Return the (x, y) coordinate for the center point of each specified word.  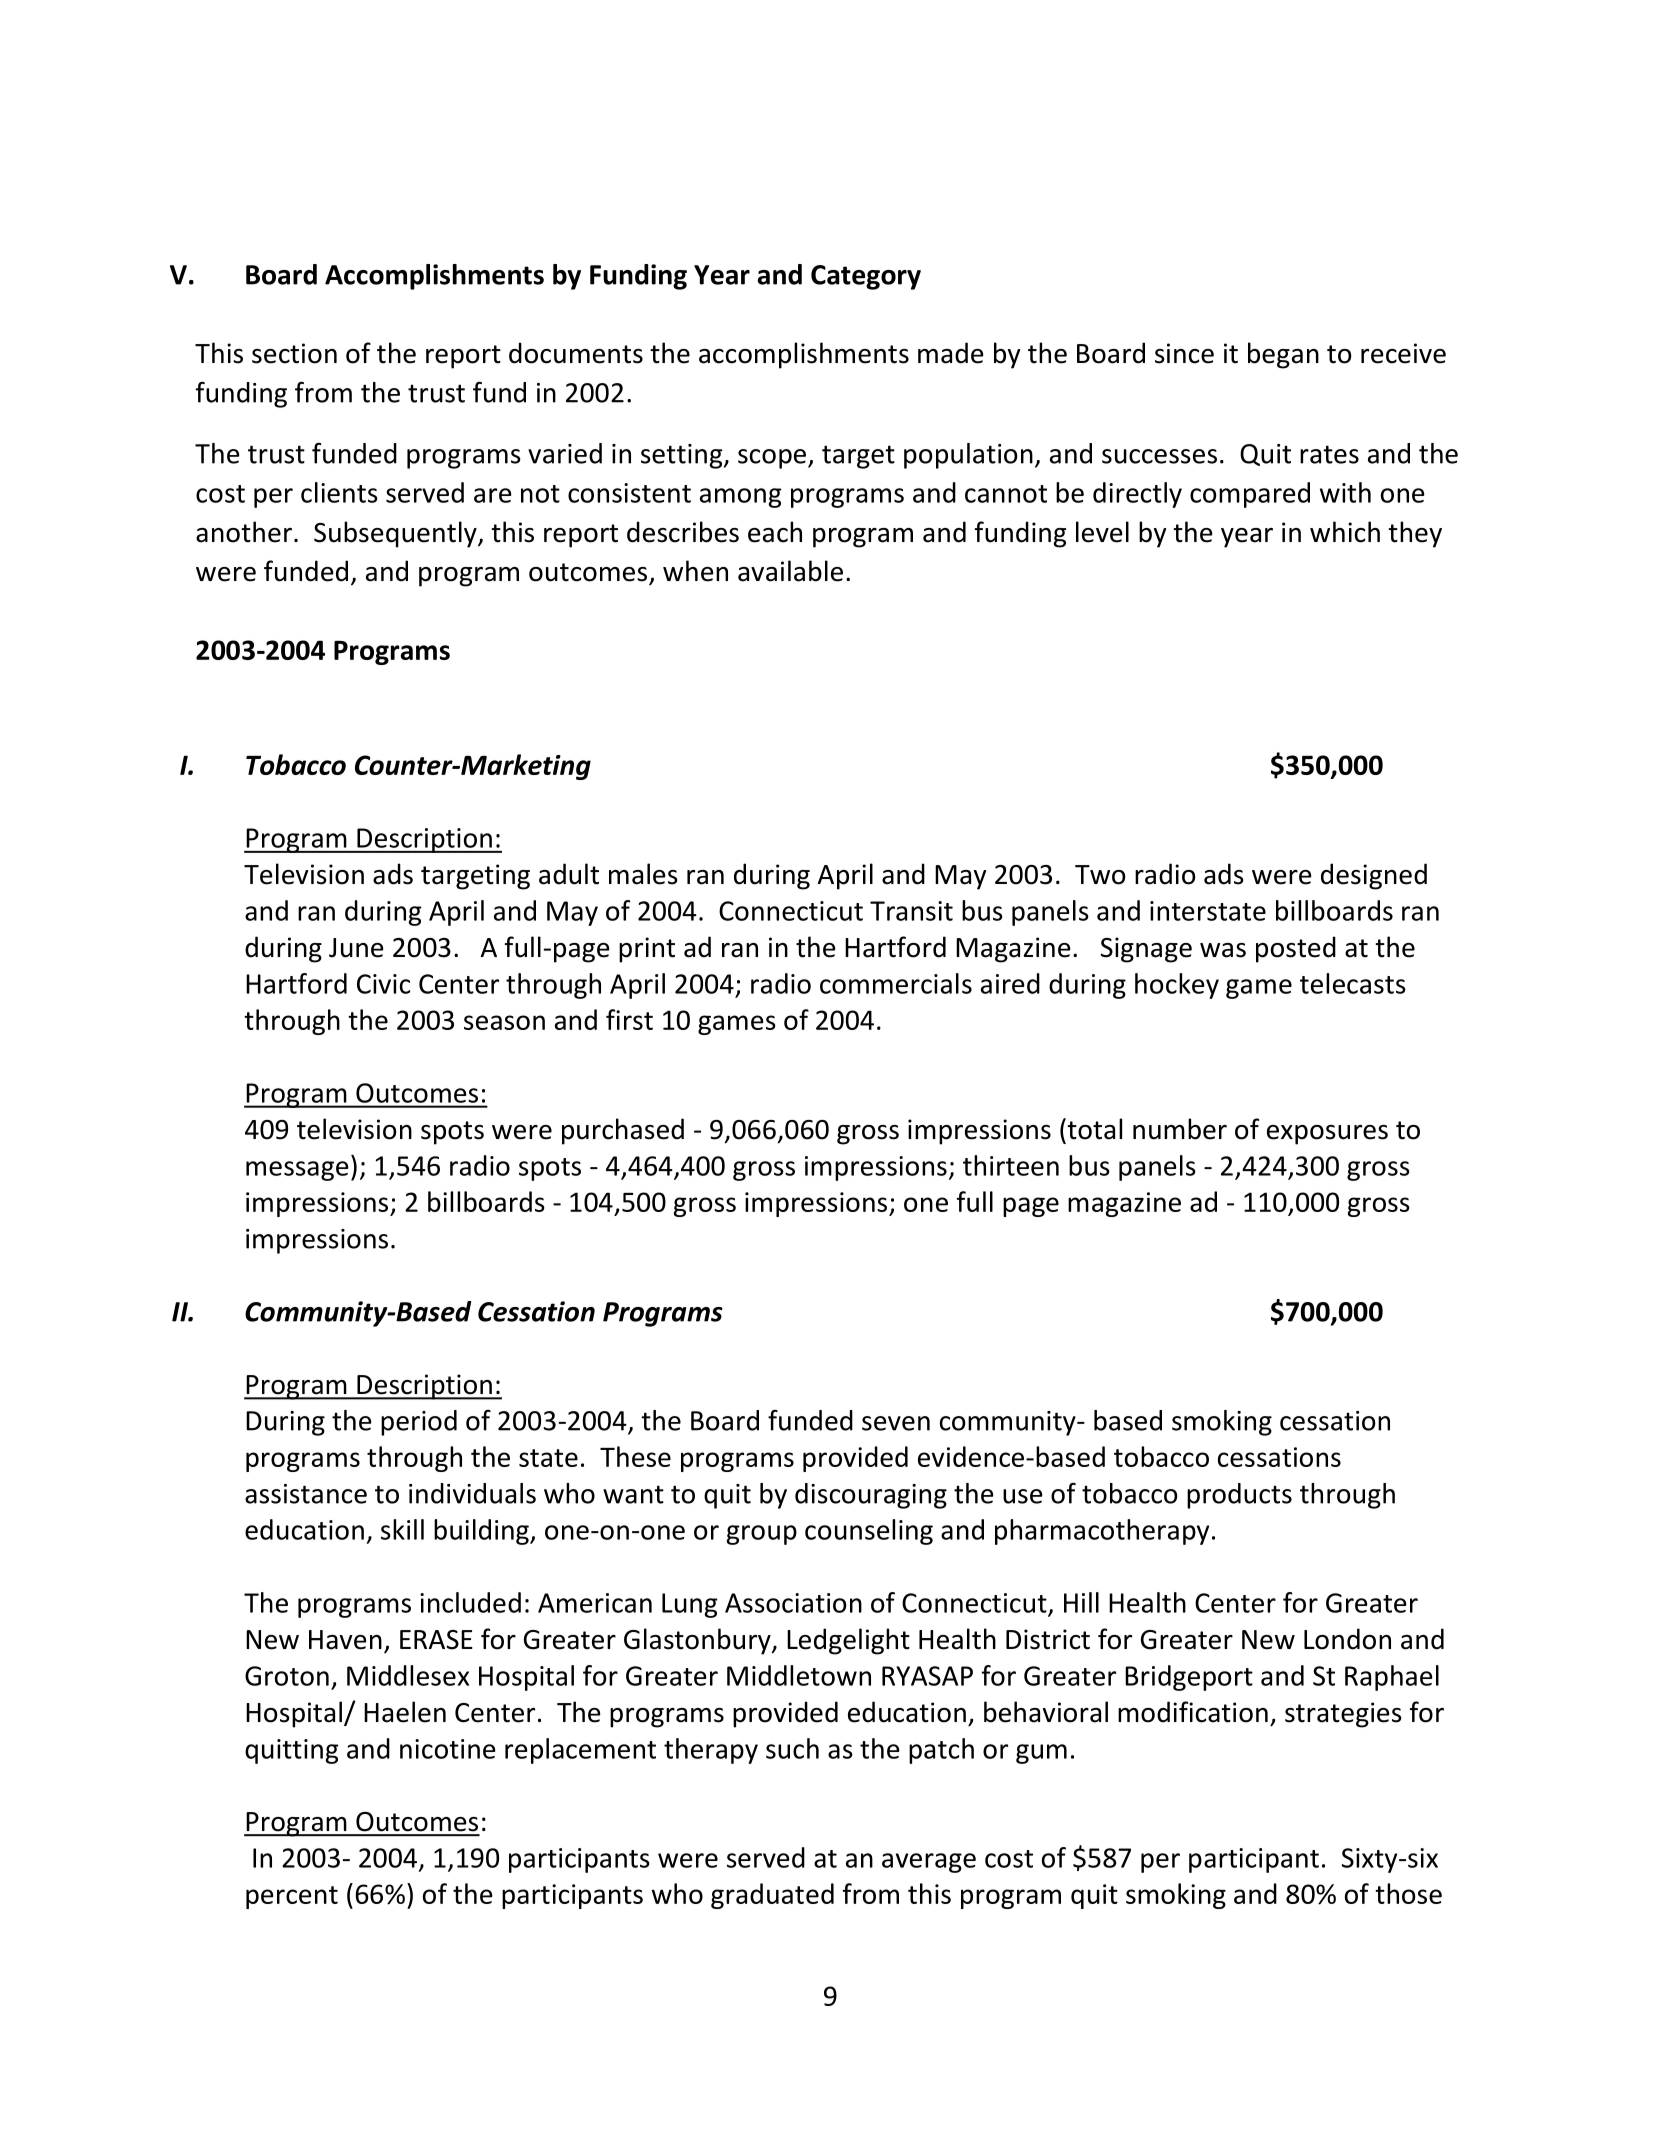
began (1283, 355)
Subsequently (396, 534)
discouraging (871, 1496)
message (297, 1171)
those (1408, 1893)
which (1345, 532)
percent (292, 1897)
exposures (1327, 1135)
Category (866, 277)
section (294, 353)
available (790, 571)
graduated (772, 1896)
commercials (896, 983)
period (419, 1423)
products (1239, 1496)
